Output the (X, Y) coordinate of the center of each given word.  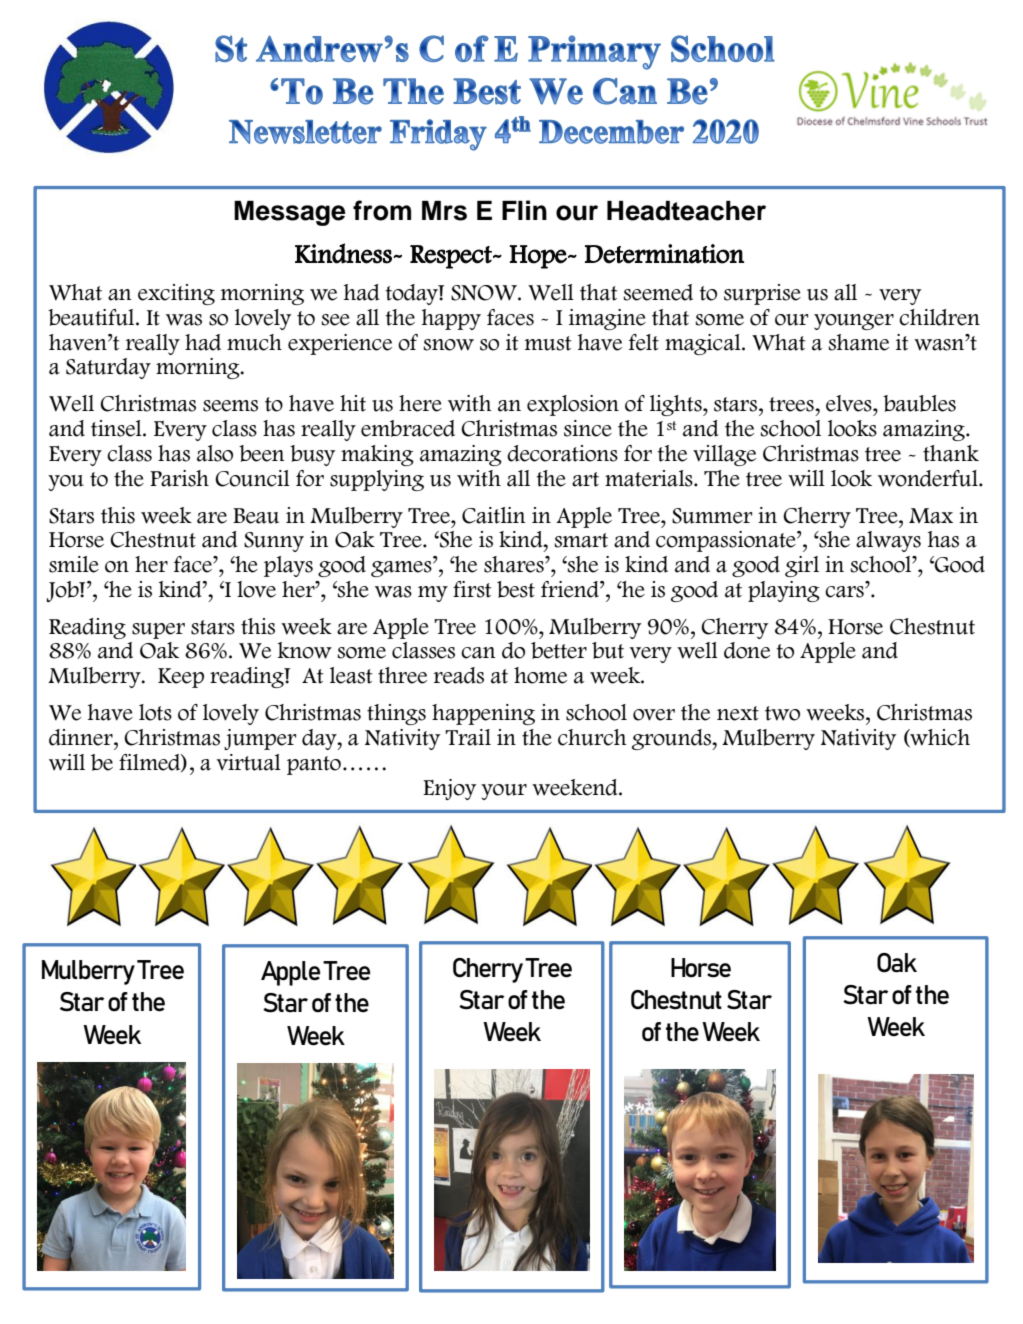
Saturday (108, 368)
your (504, 792)
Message (289, 213)
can (478, 653)
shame (859, 342)
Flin (524, 210)
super (158, 631)
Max (931, 516)
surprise (762, 294)
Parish (179, 478)
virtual (249, 762)
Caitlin (493, 515)
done (747, 650)
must (548, 343)
